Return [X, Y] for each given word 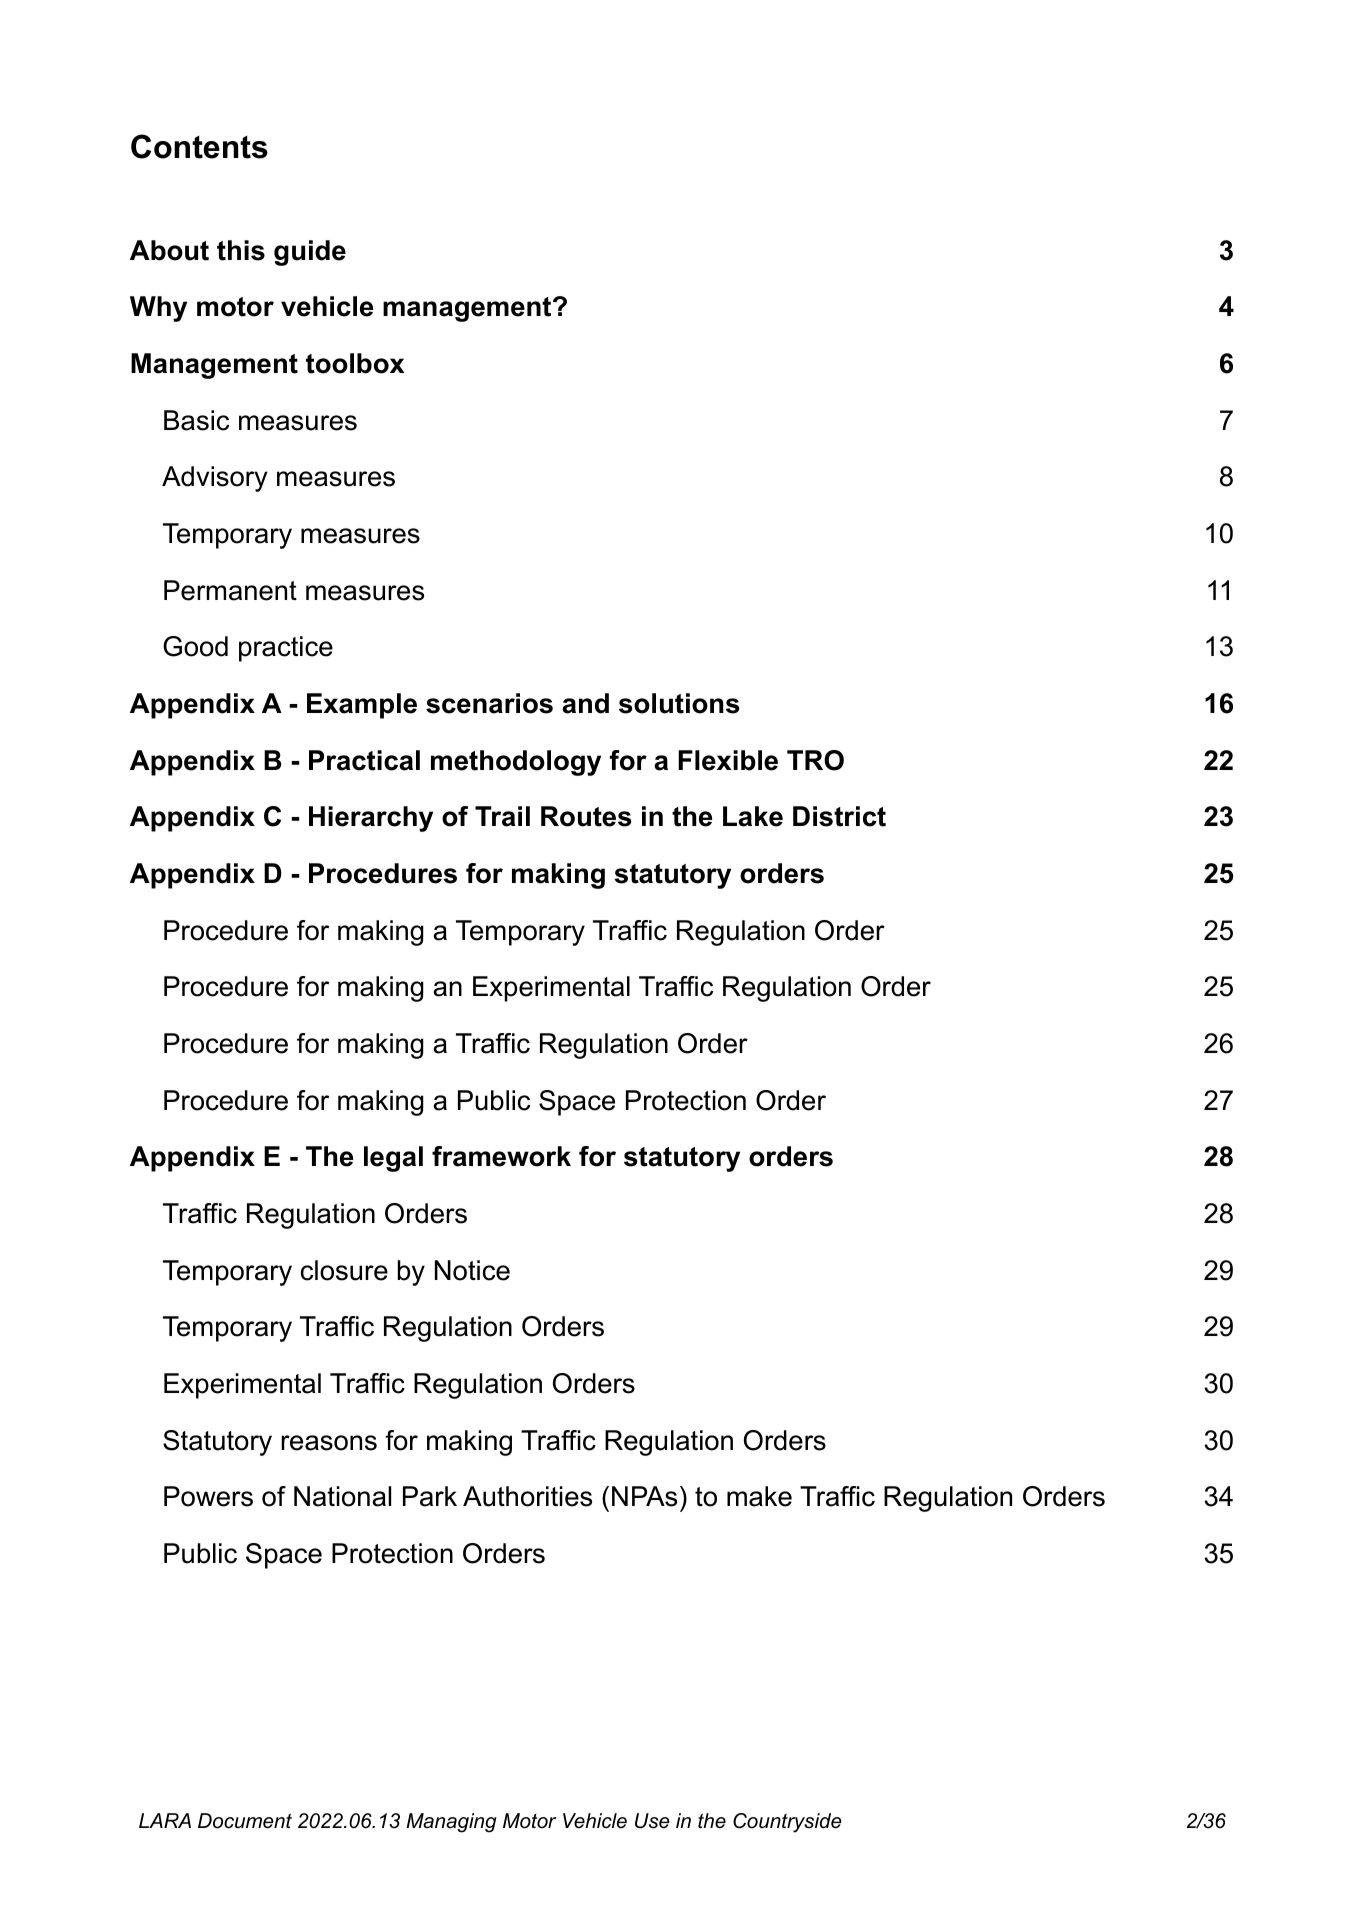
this [241, 250]
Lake [753, 816]
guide [310, 253]
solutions [679, 703]
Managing [451, 1823]
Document [245, 1821]
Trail [502, 816]
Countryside [787, 1823]
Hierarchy [371, 819]
